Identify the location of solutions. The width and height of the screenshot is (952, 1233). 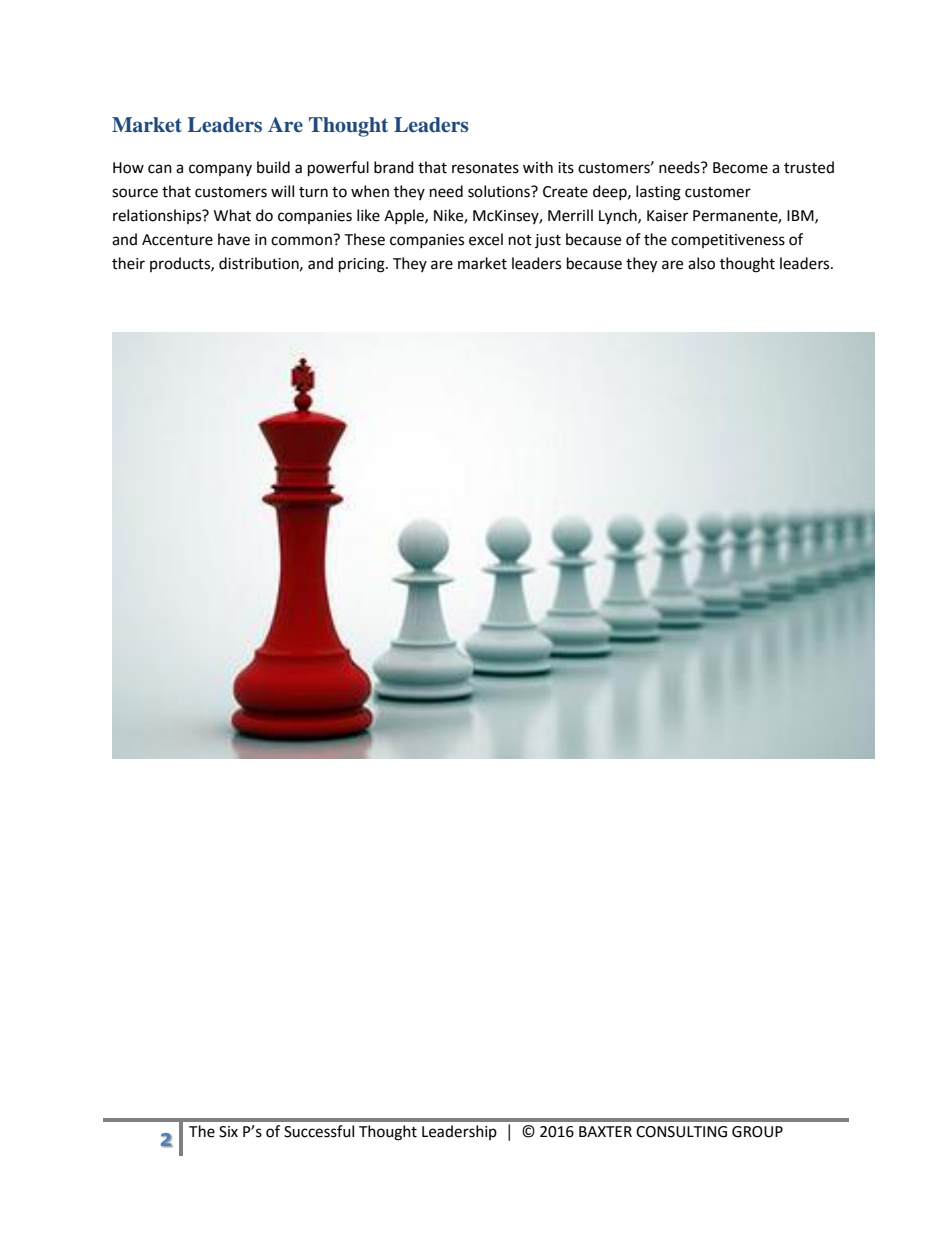
(500, 191).
